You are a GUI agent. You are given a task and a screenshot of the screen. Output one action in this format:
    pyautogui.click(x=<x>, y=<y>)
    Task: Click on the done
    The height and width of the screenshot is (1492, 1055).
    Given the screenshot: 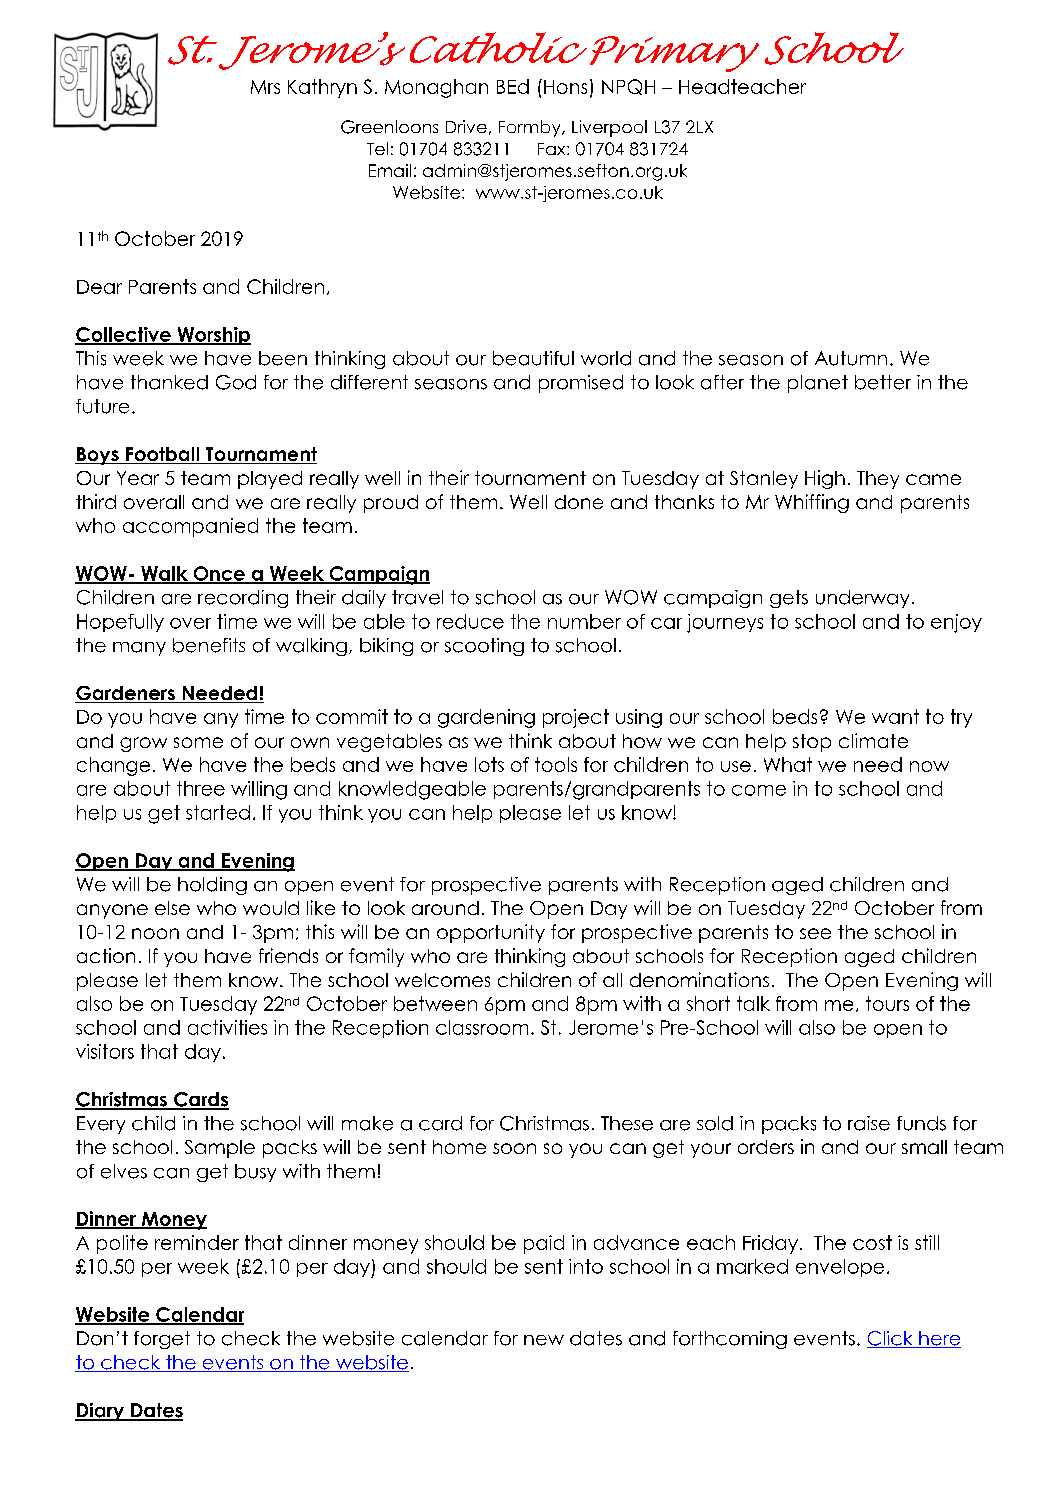 What is the action you would take?
    pyautogui.click(x=579, y=502)
